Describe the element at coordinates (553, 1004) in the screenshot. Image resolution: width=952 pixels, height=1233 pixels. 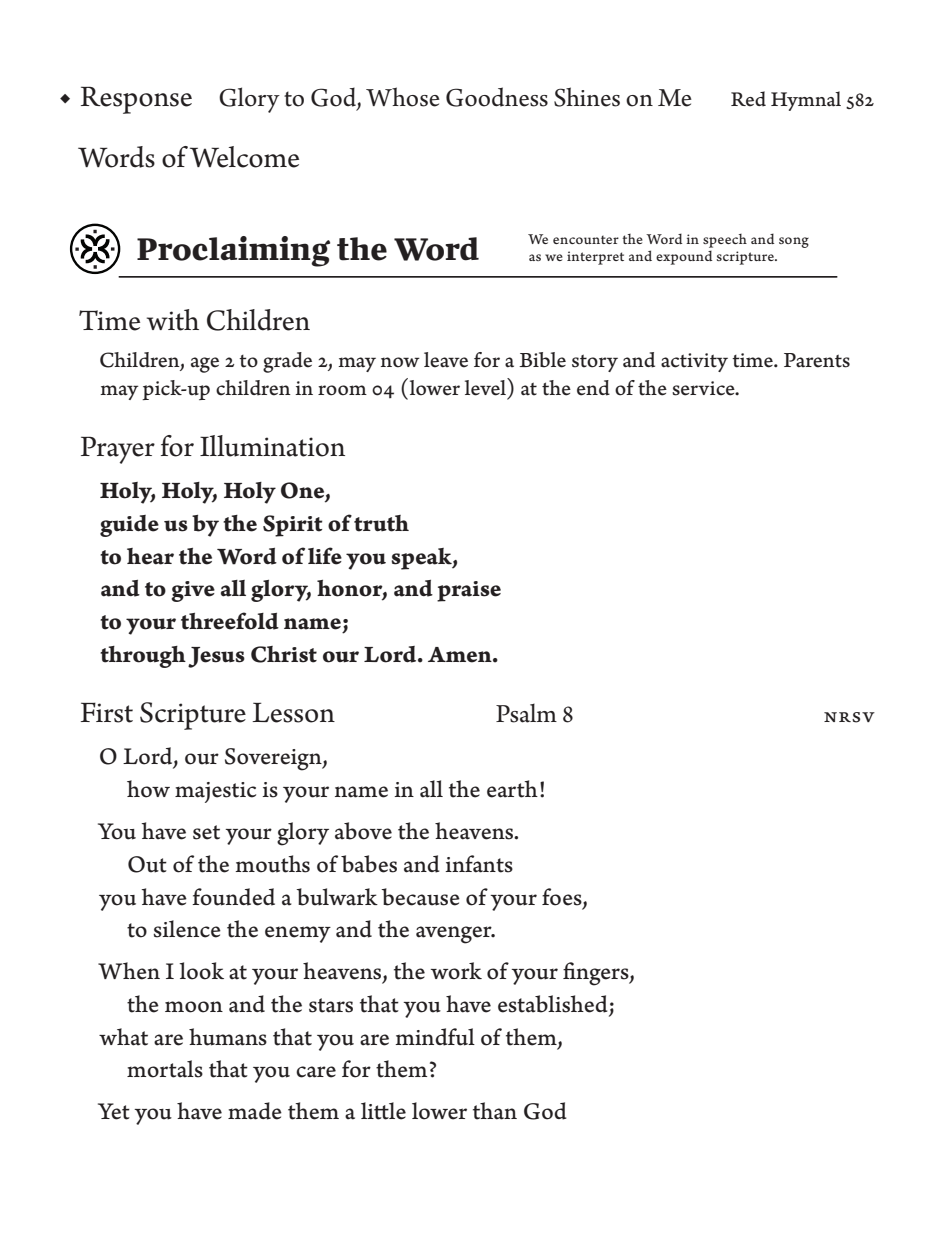
I see `established` at that location.
